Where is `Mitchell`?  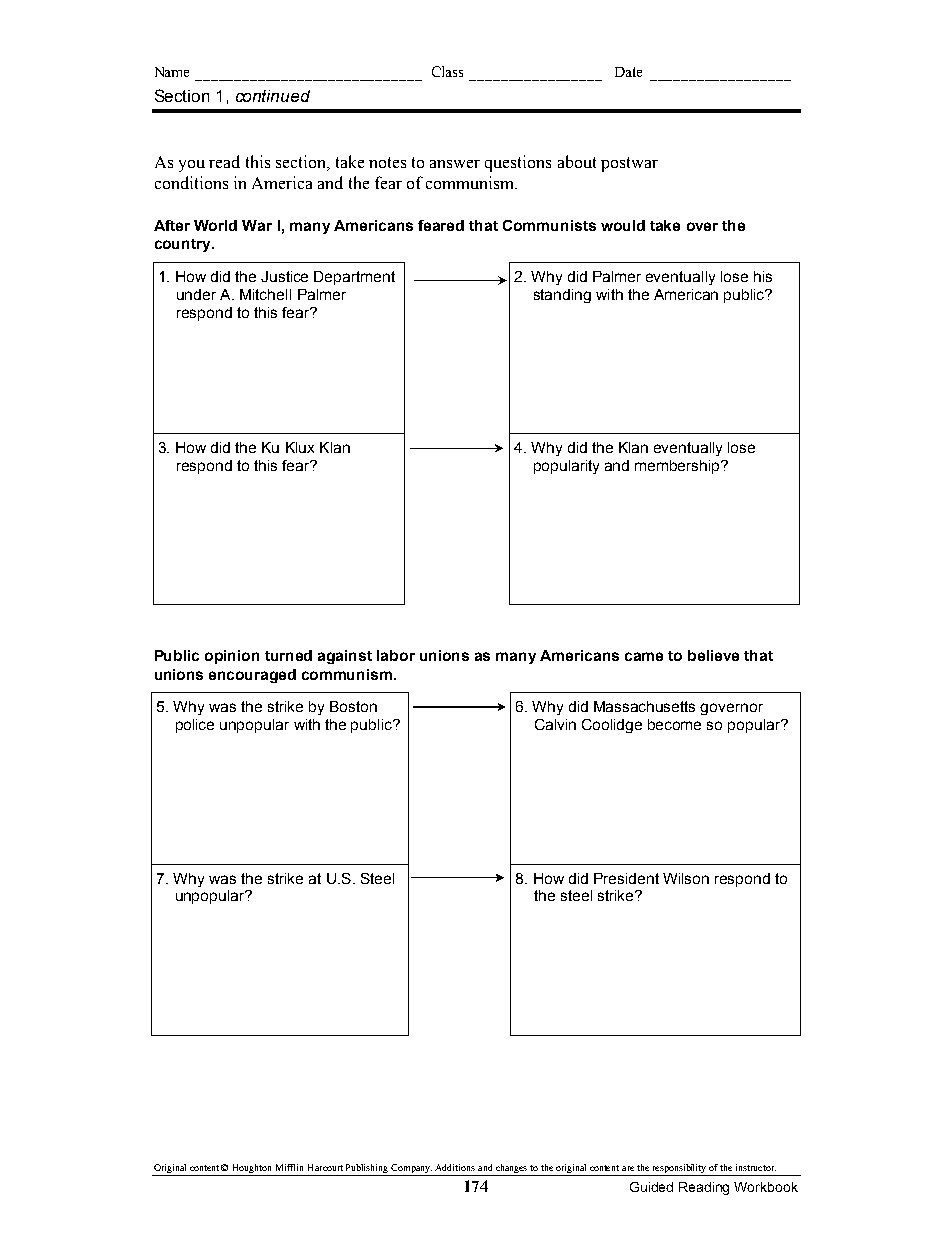 Mitchell is located at coordinates (265, 294).
